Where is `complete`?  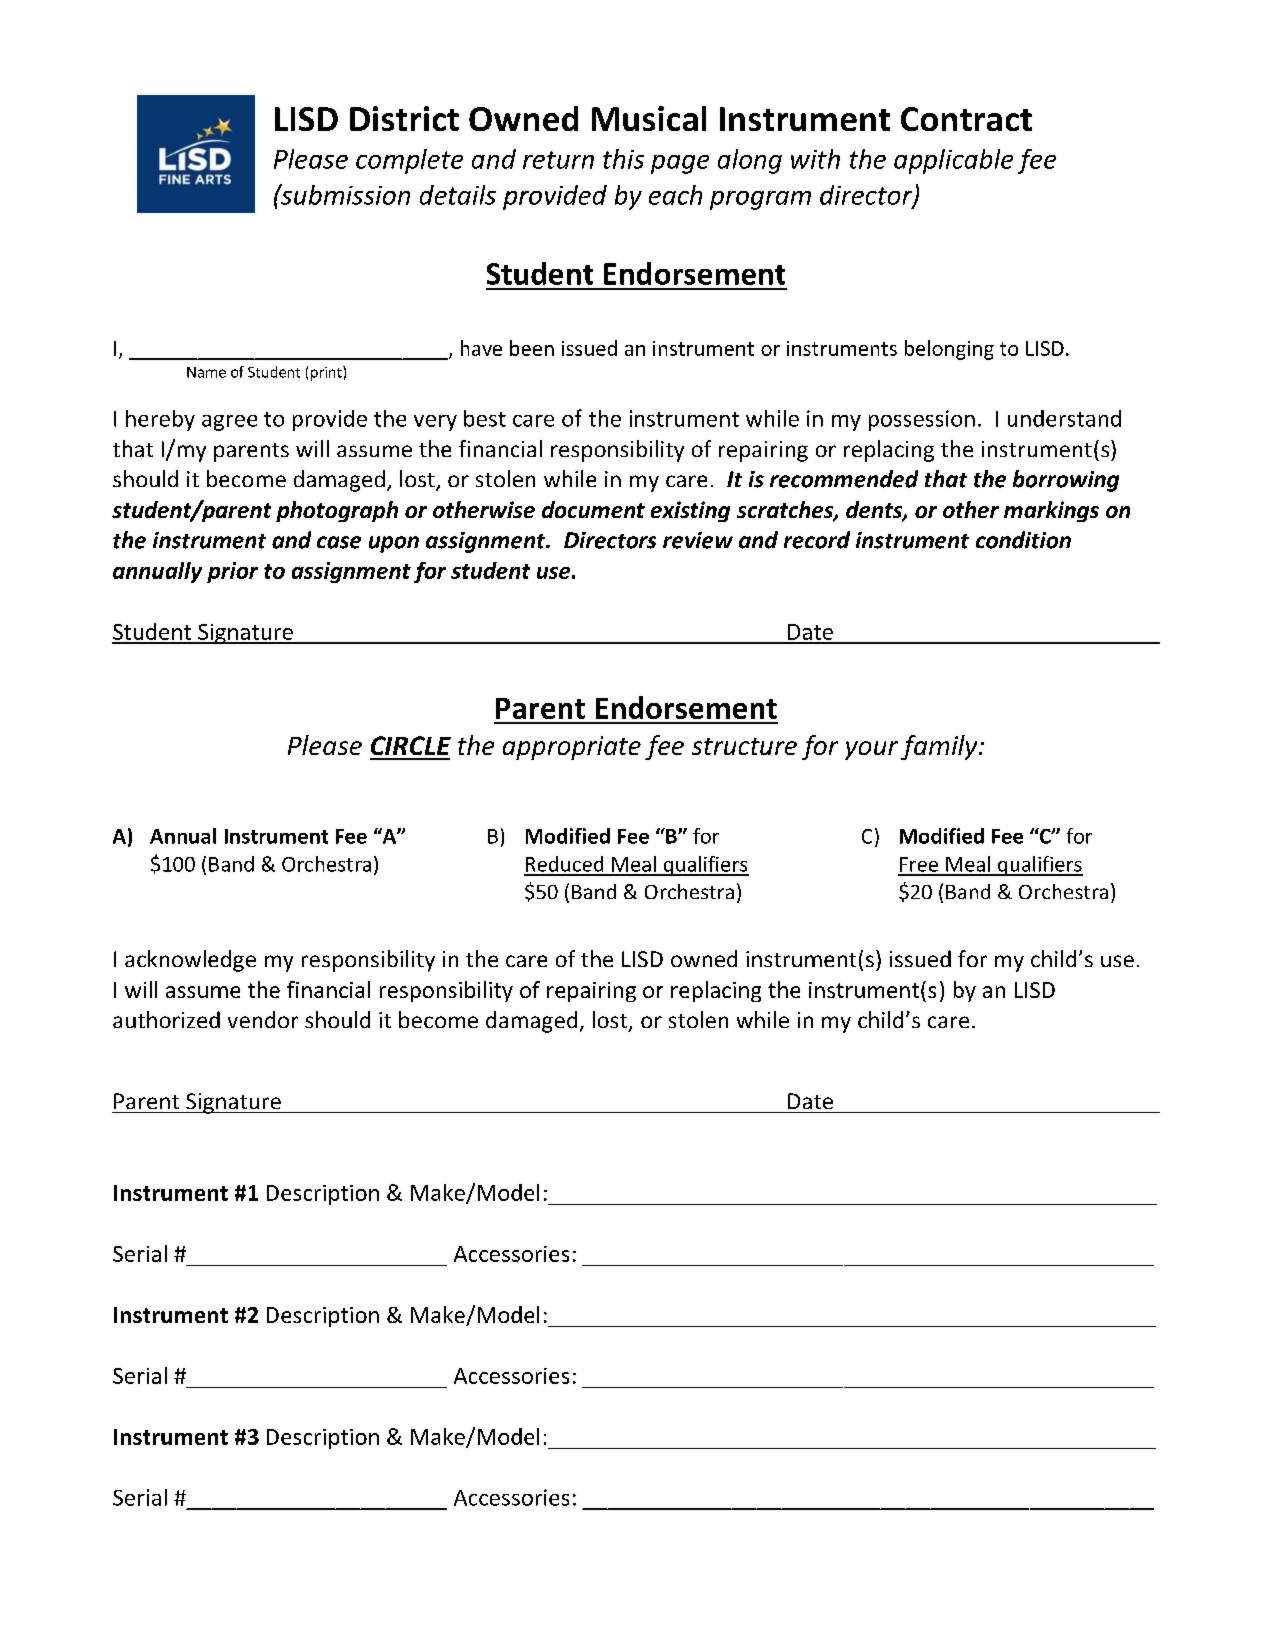 complete is located at coordinates (409, 161).
